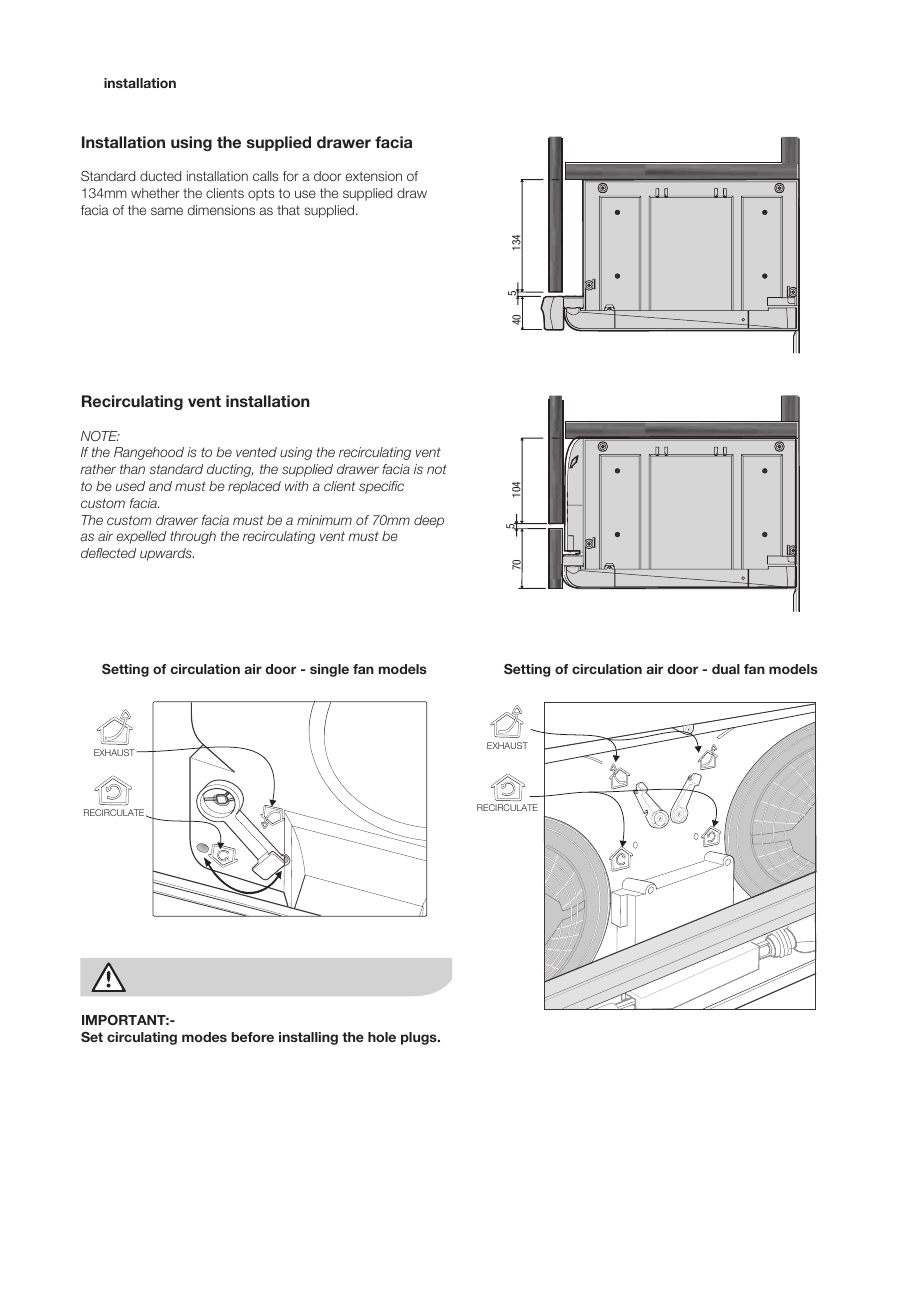 Image resolution: width=924 pixels, height=1309 pixels. I want to click on than, so click(132, 469).
